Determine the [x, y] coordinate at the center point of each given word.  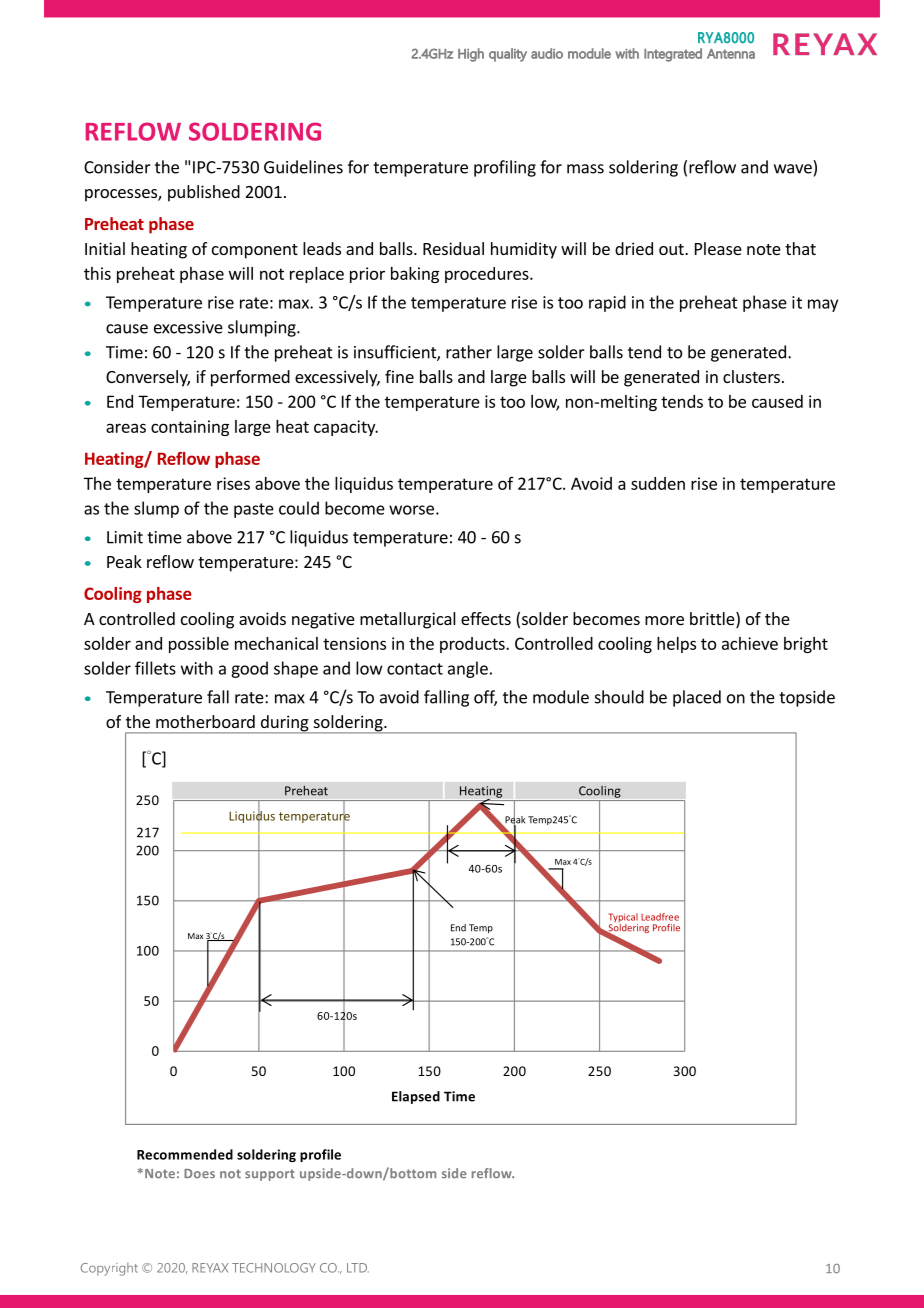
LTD [358, 1268]
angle [468, 669]
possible [199, 645]
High [471, 55]
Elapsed [416, 1097]
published [204, 193]
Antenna [731, 54]
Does [199, 1174]
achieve [750, 643]
